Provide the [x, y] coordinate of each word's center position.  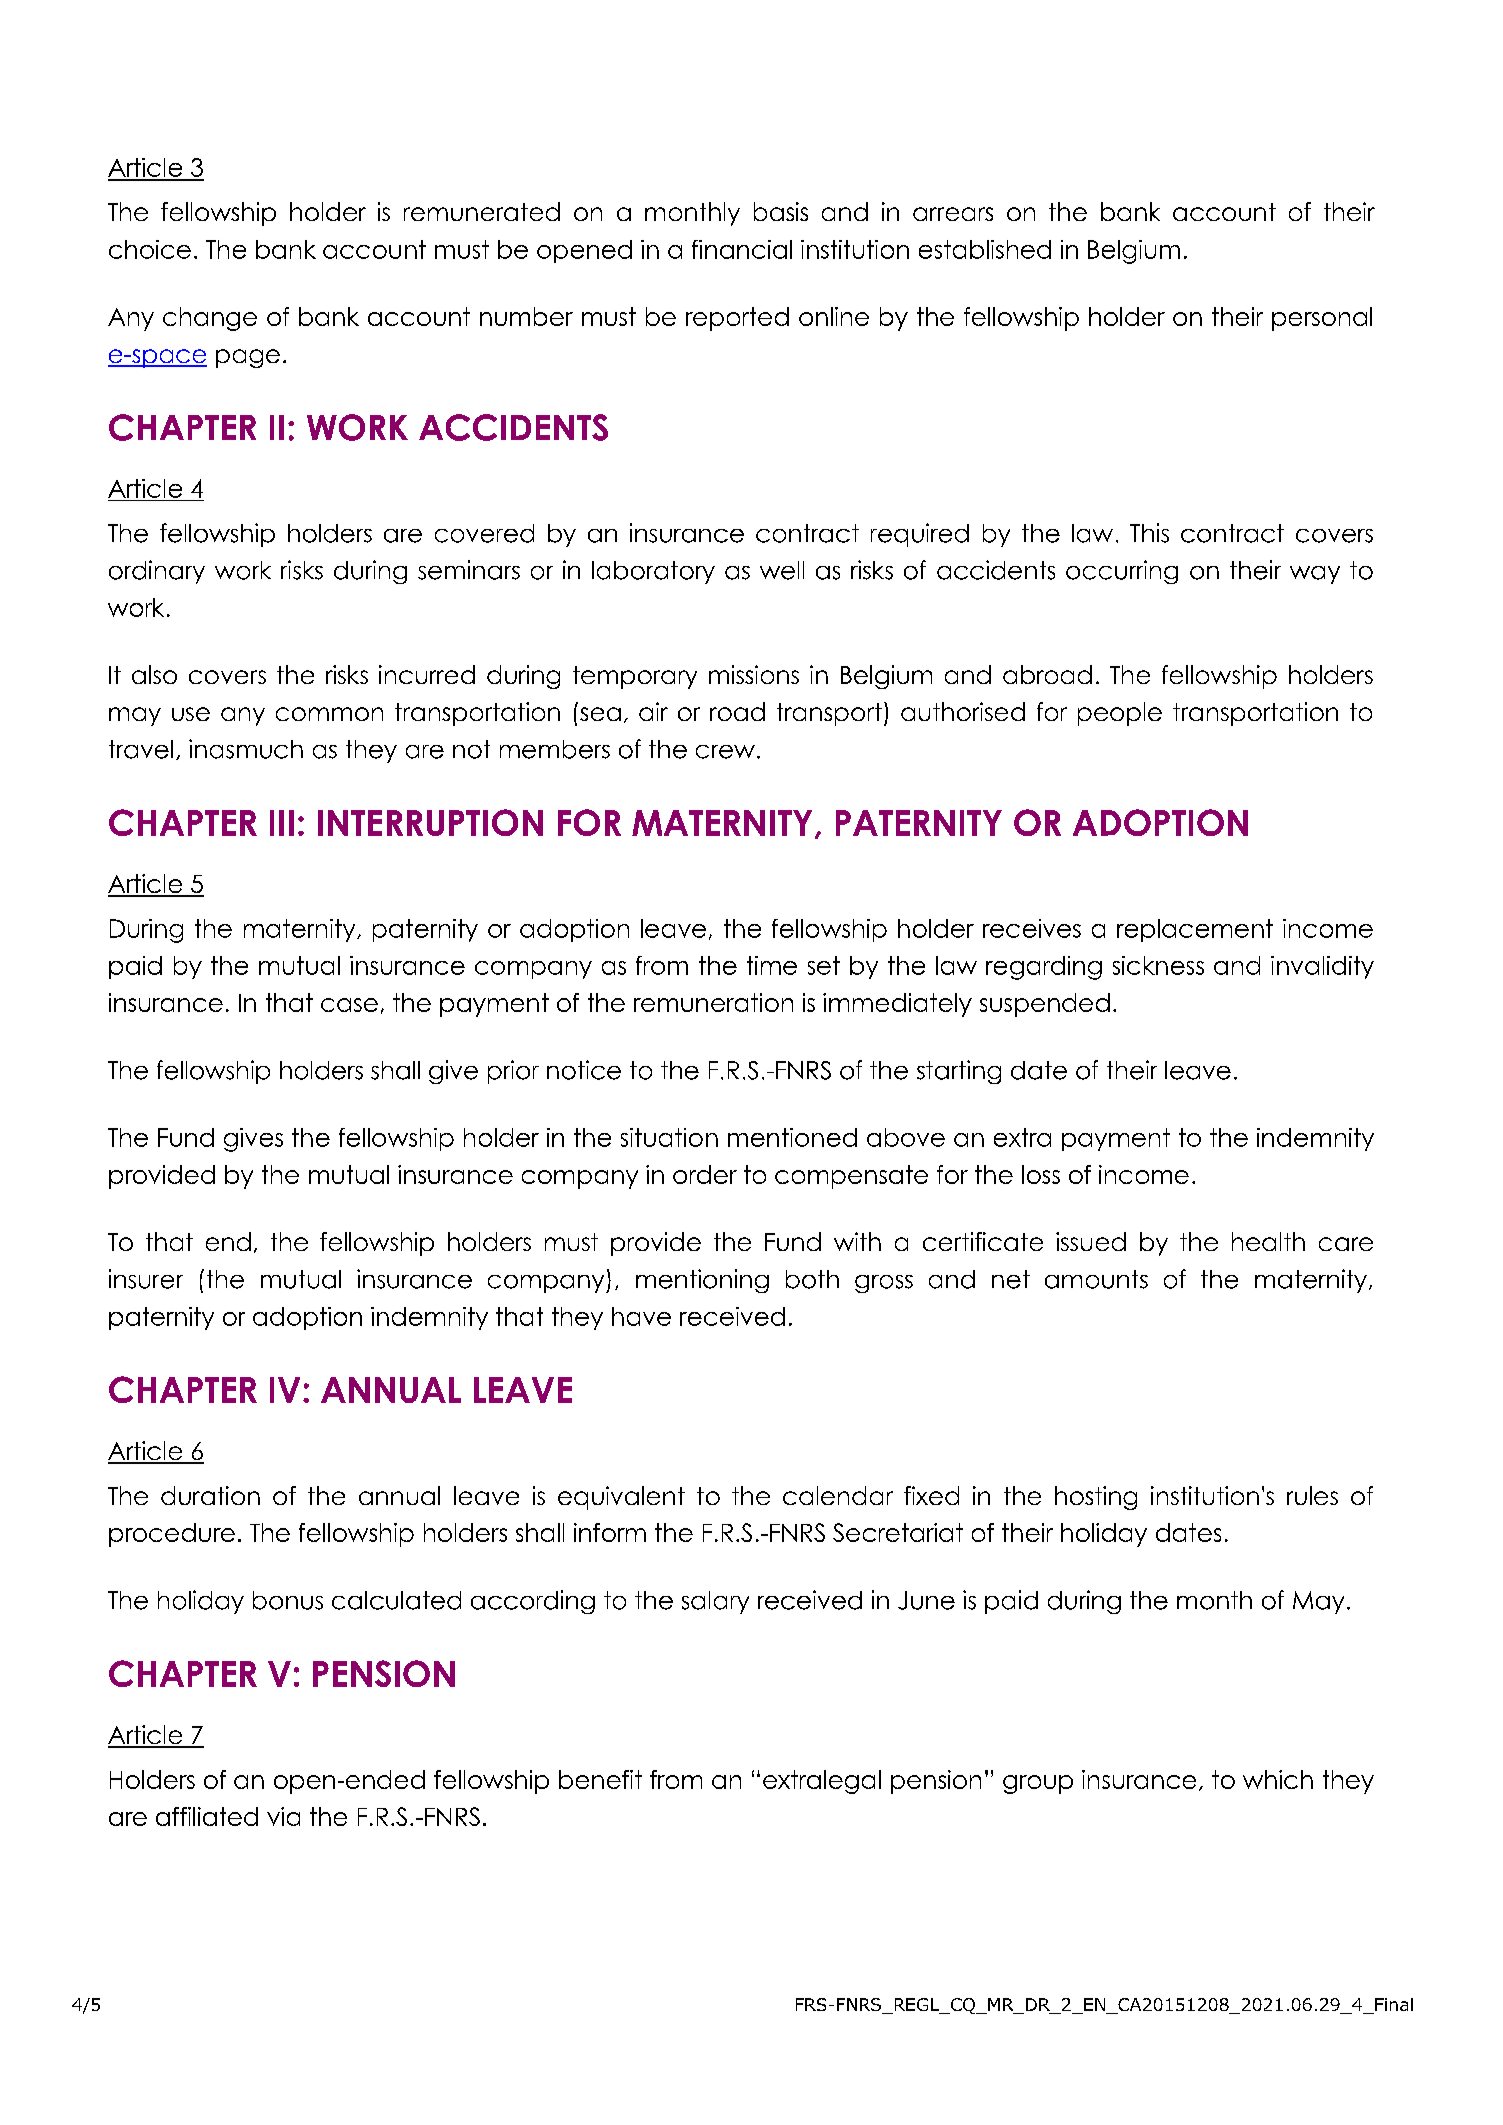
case [349, 1005]
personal [1322, 319]
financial [742, 249]
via [283, 1816]
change [210, 319]
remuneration [713, 1002]
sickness [1158, 965]
